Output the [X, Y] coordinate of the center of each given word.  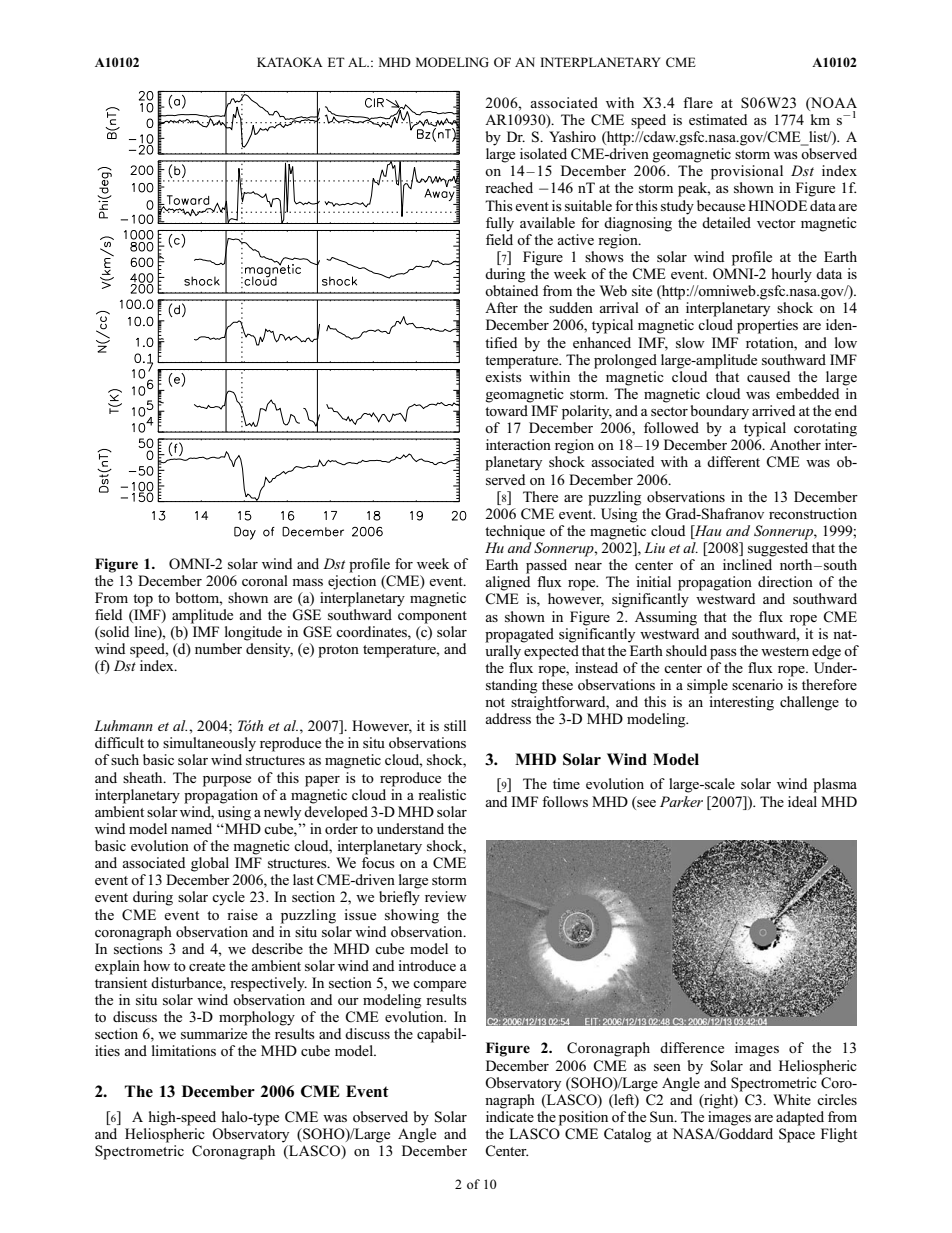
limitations [184, 1050]
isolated [543, 153]
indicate [510, 1116]
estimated [718, 119]
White [792, 1099]
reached [509, 187]
